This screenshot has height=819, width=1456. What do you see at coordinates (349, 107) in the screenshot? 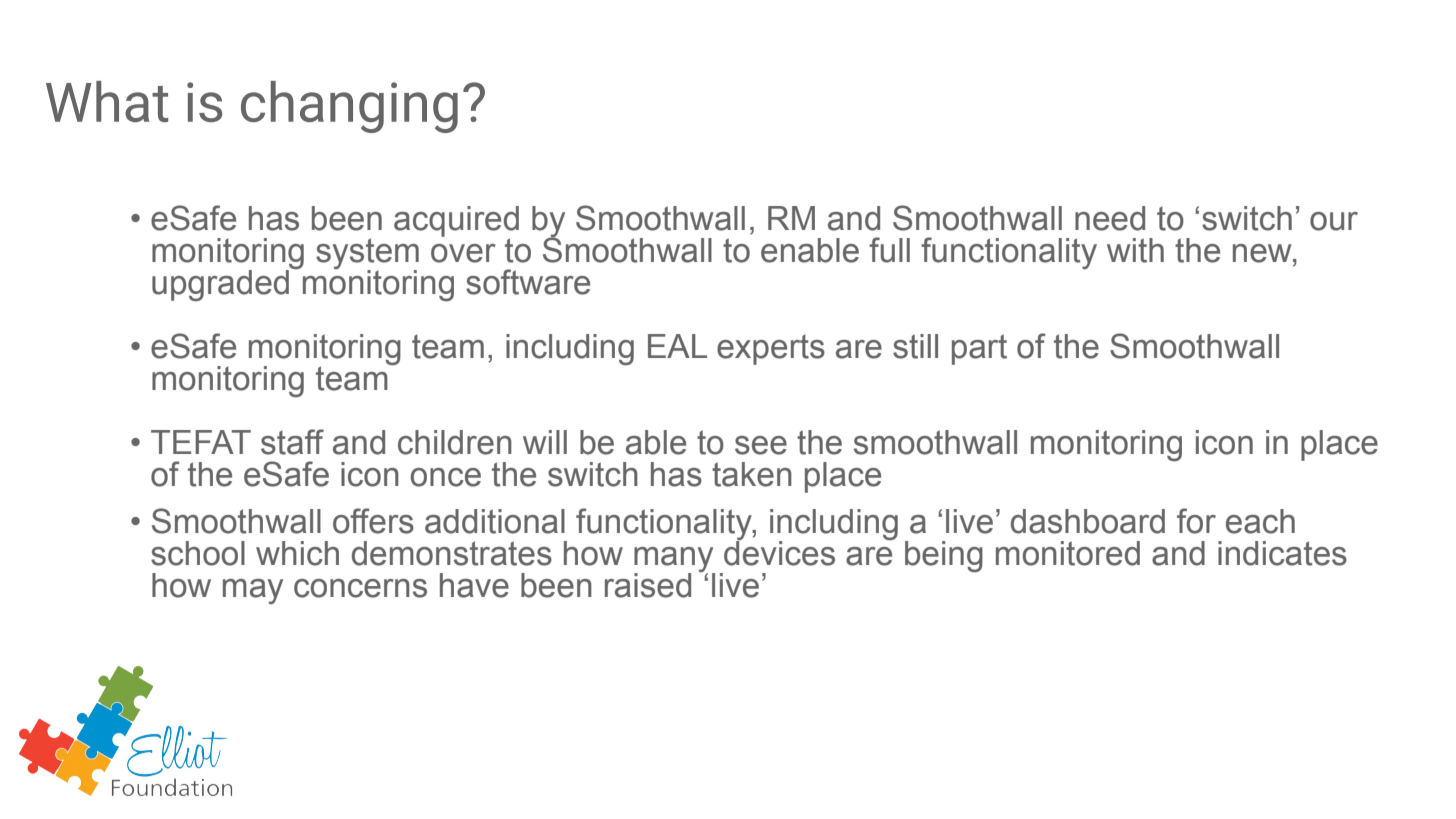
I see `changing` at bounding box center [349, 107].
